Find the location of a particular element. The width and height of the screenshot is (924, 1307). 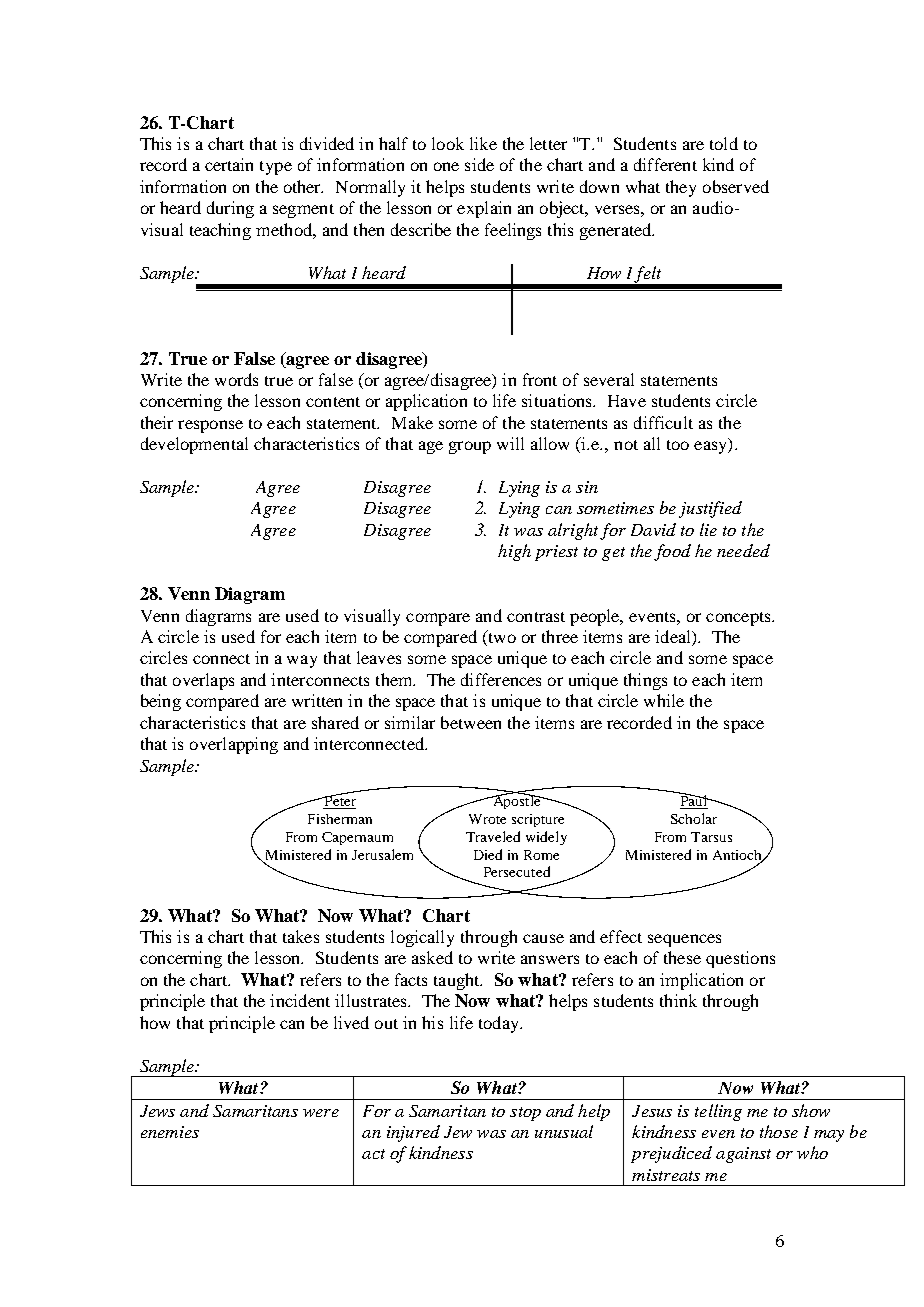

enemies is located at coordinates (170, 1132).
